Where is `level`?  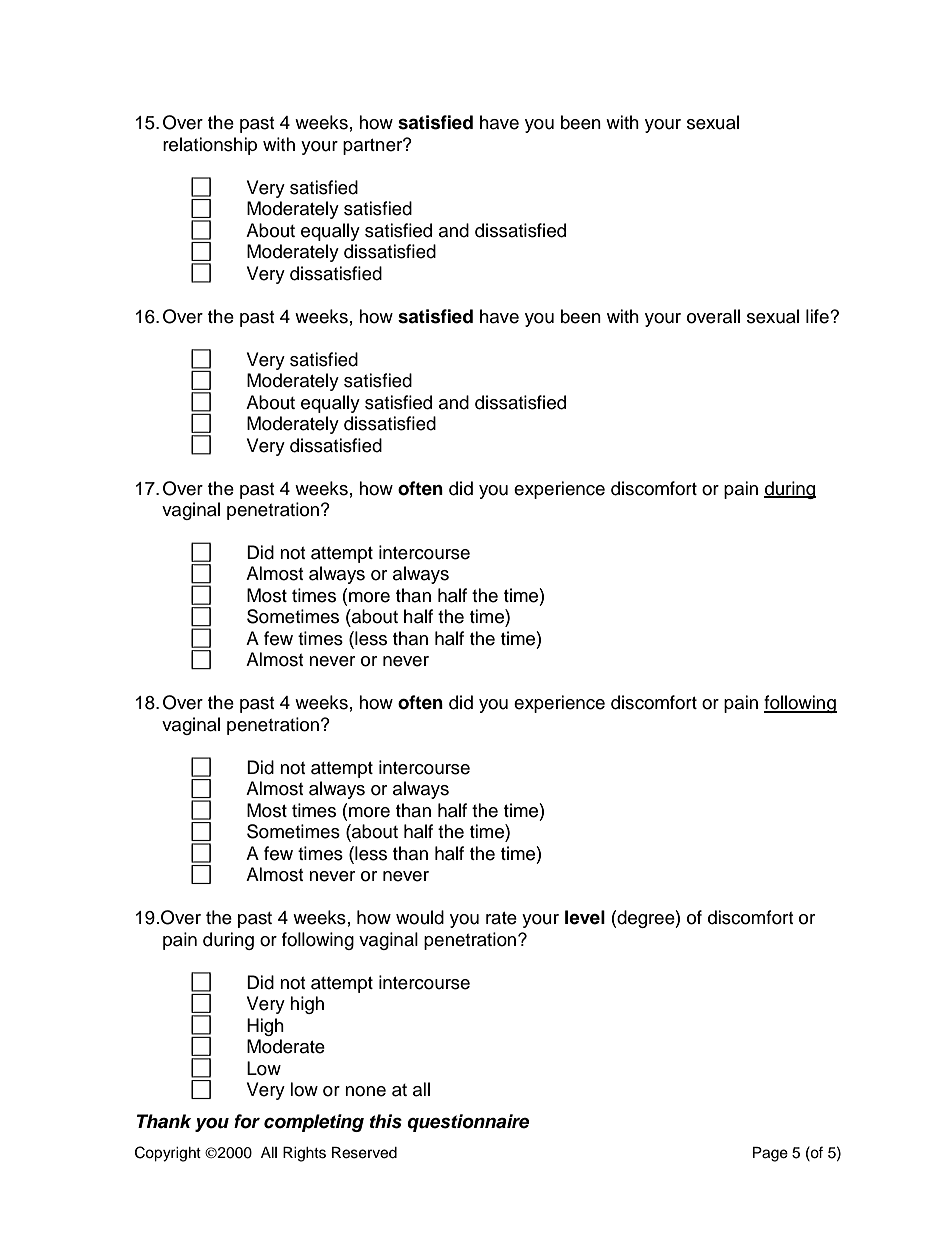
level is located at coordinates (585, 917).
